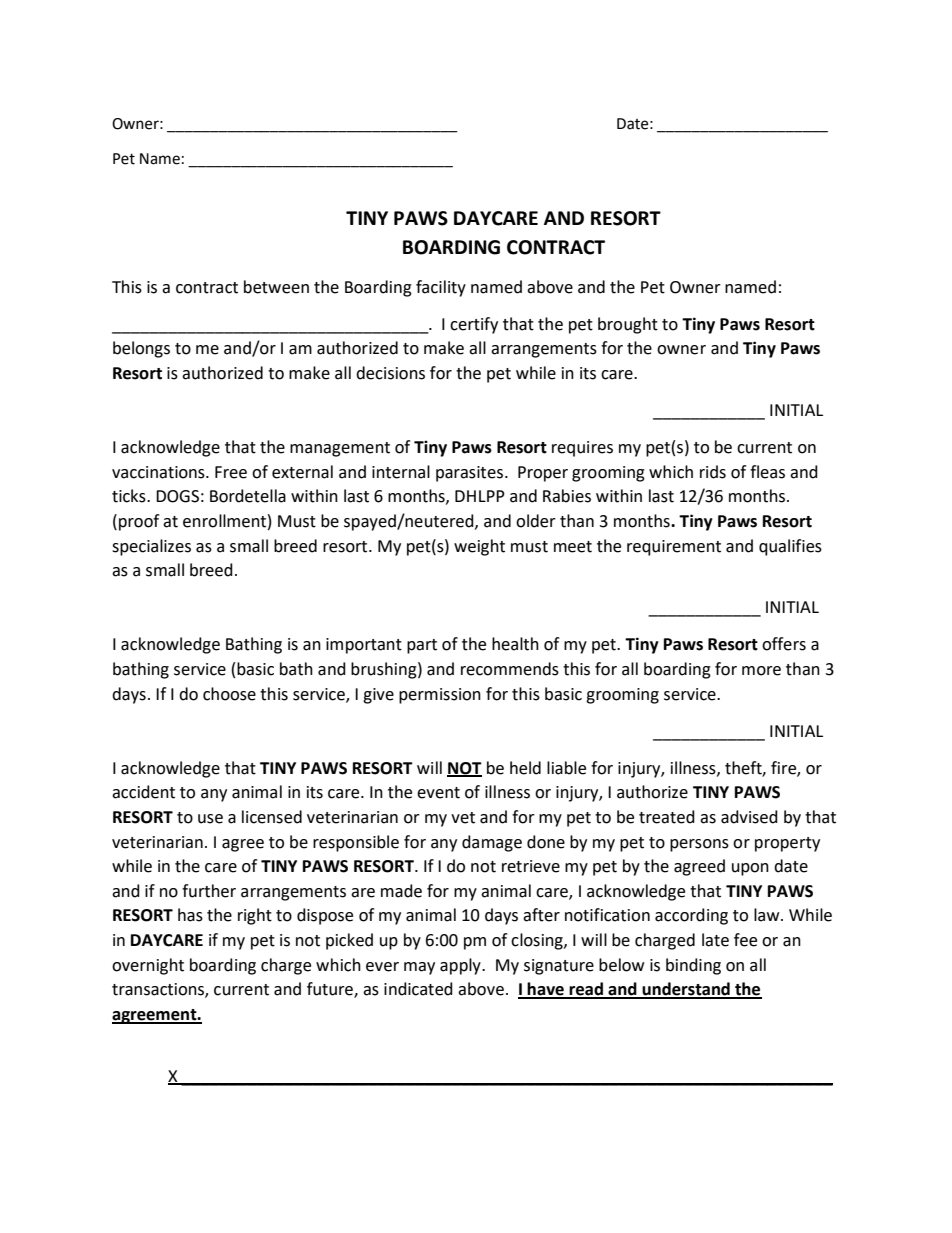  What do you see at coordinates (422, 646) in the page?
I see `part` at bounding box center [422, 646].
